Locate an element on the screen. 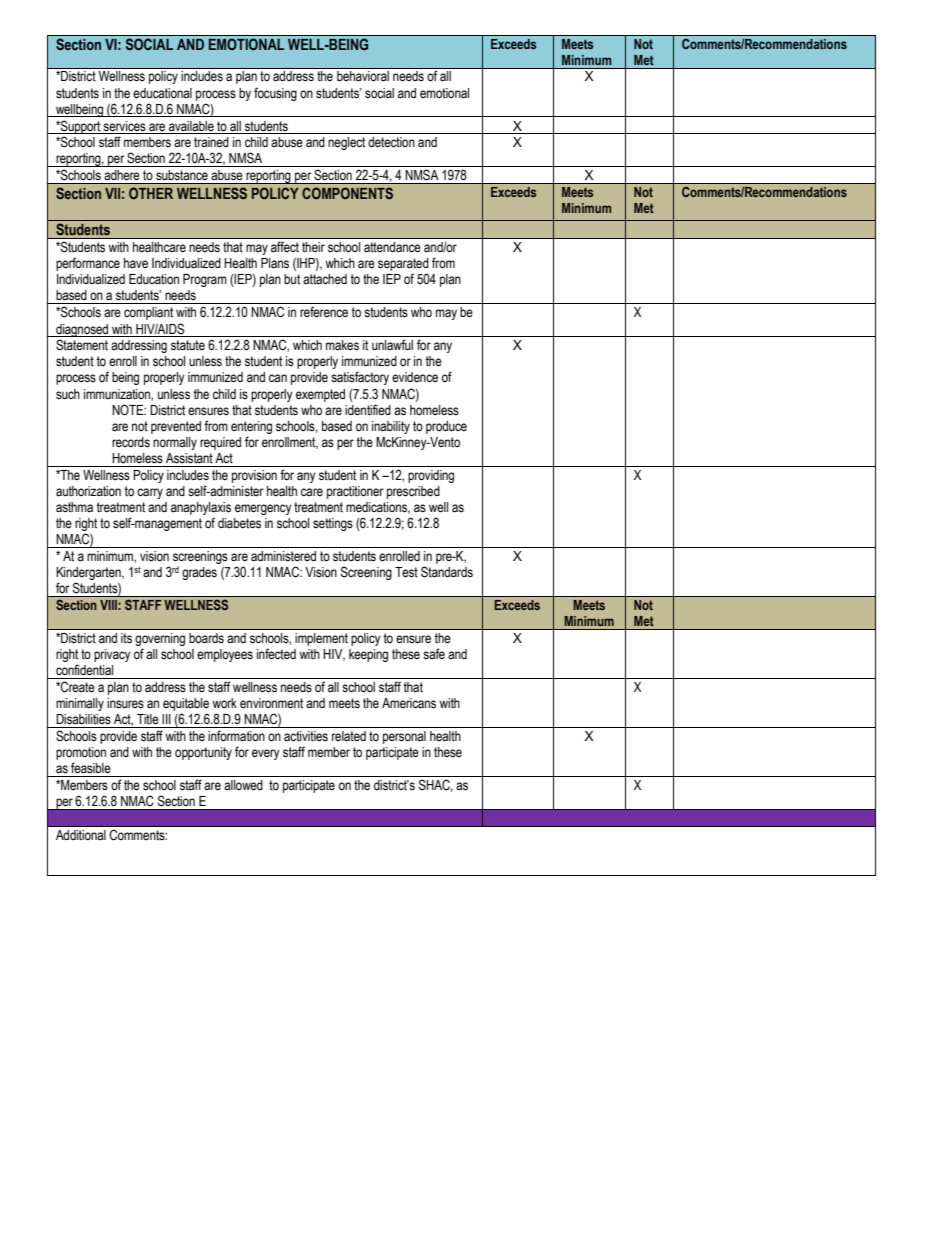 This screenshot has width=952, height=1233. inability is located at coordinates (391, 427).
